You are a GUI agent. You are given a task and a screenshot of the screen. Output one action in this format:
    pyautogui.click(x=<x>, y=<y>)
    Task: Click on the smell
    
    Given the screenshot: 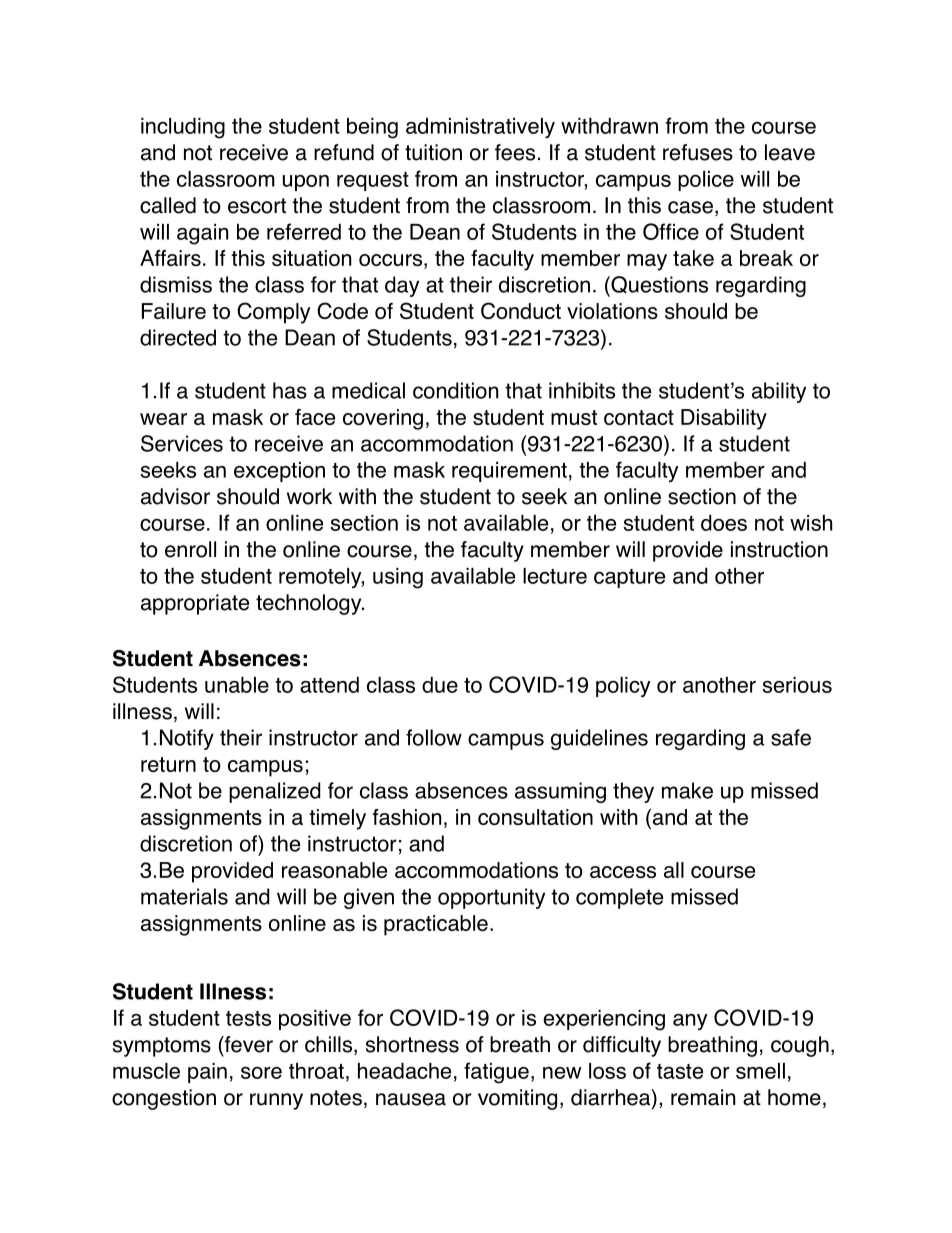 What is the action you would take?
    pyautogui.click(x=760, y=1071)
